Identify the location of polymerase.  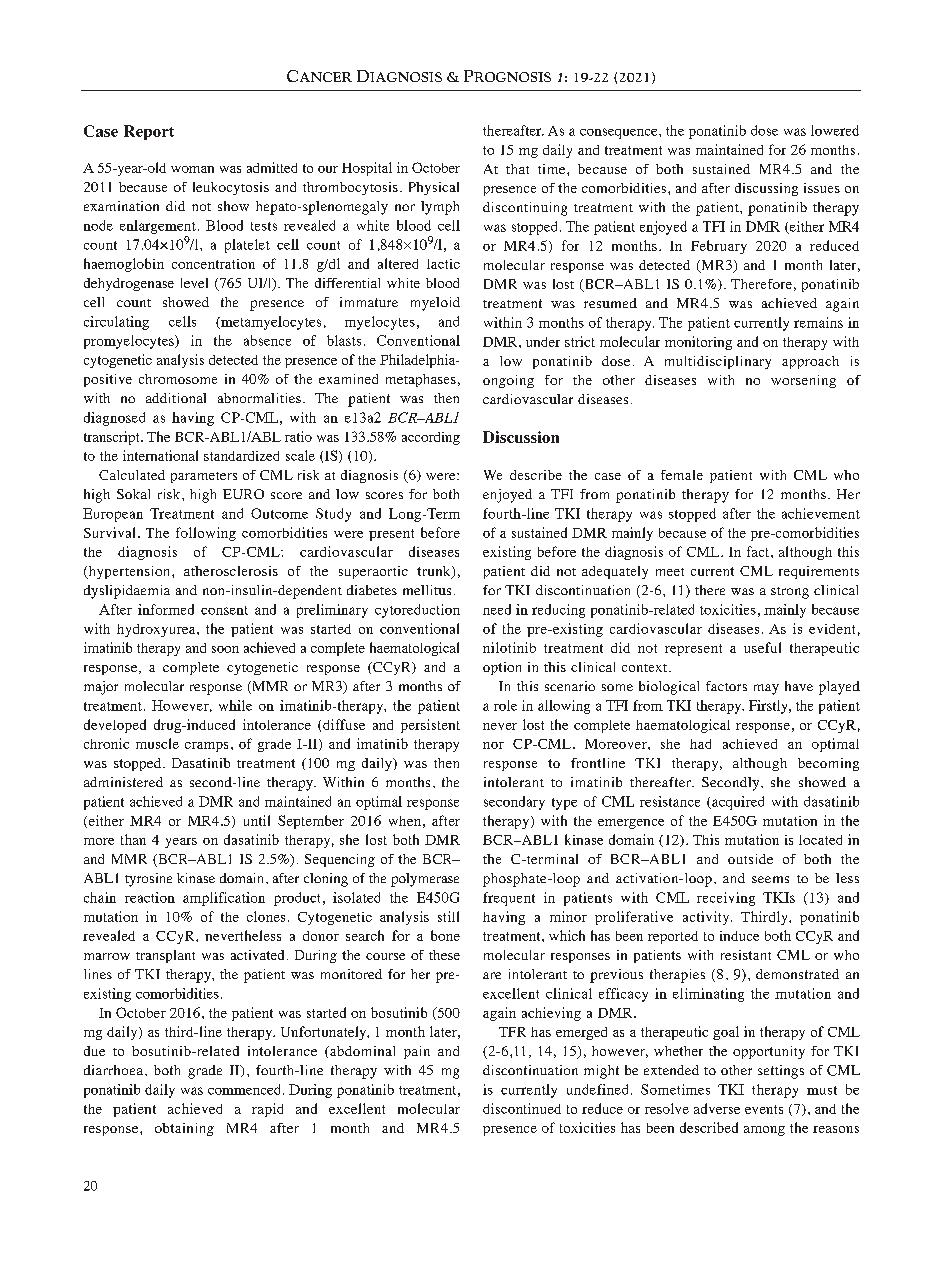
(425, 880).
